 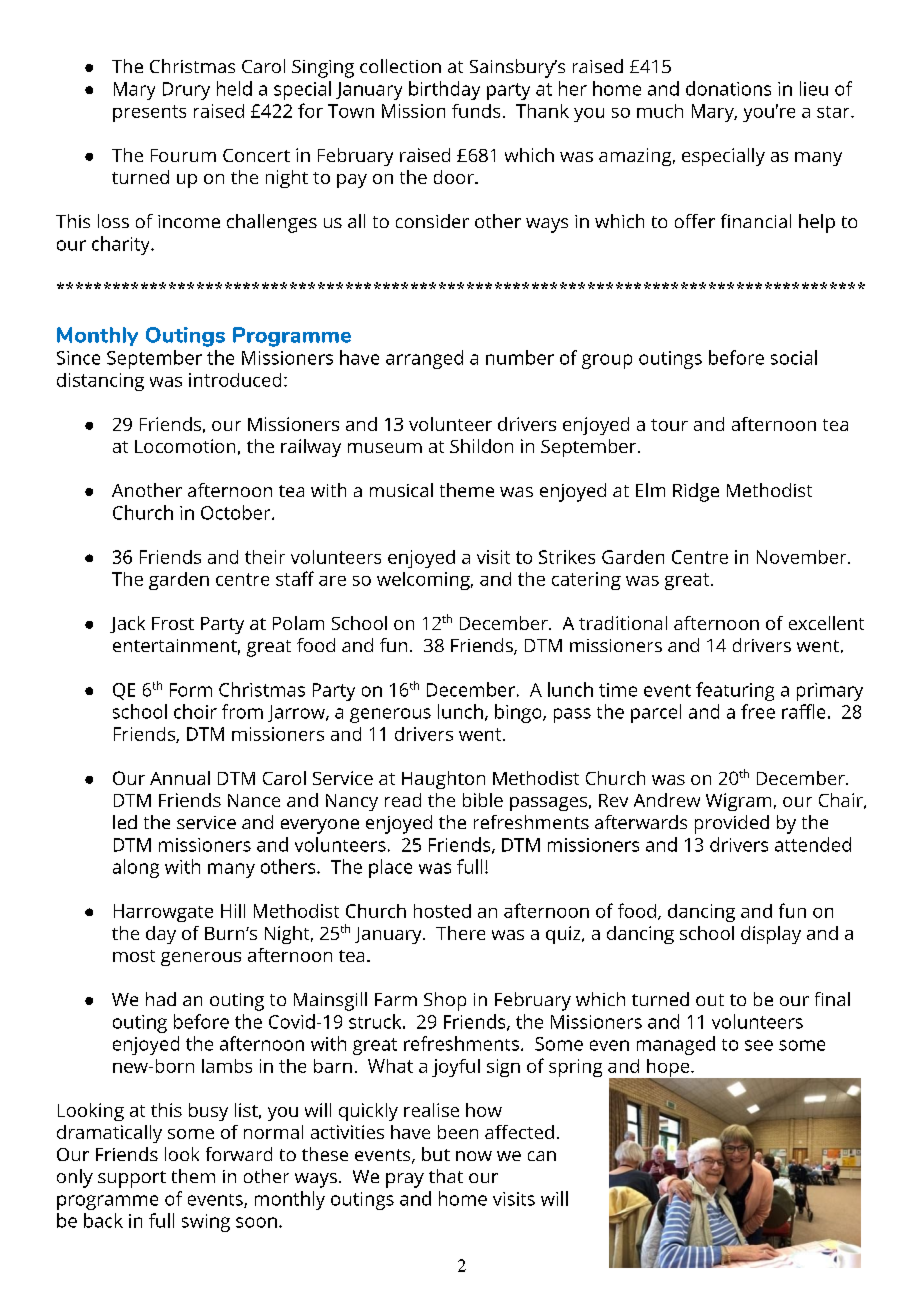 What do you see at coordinates (728, 88) in the screenshot?
I see `donations` at bounding box center [728, 88].
